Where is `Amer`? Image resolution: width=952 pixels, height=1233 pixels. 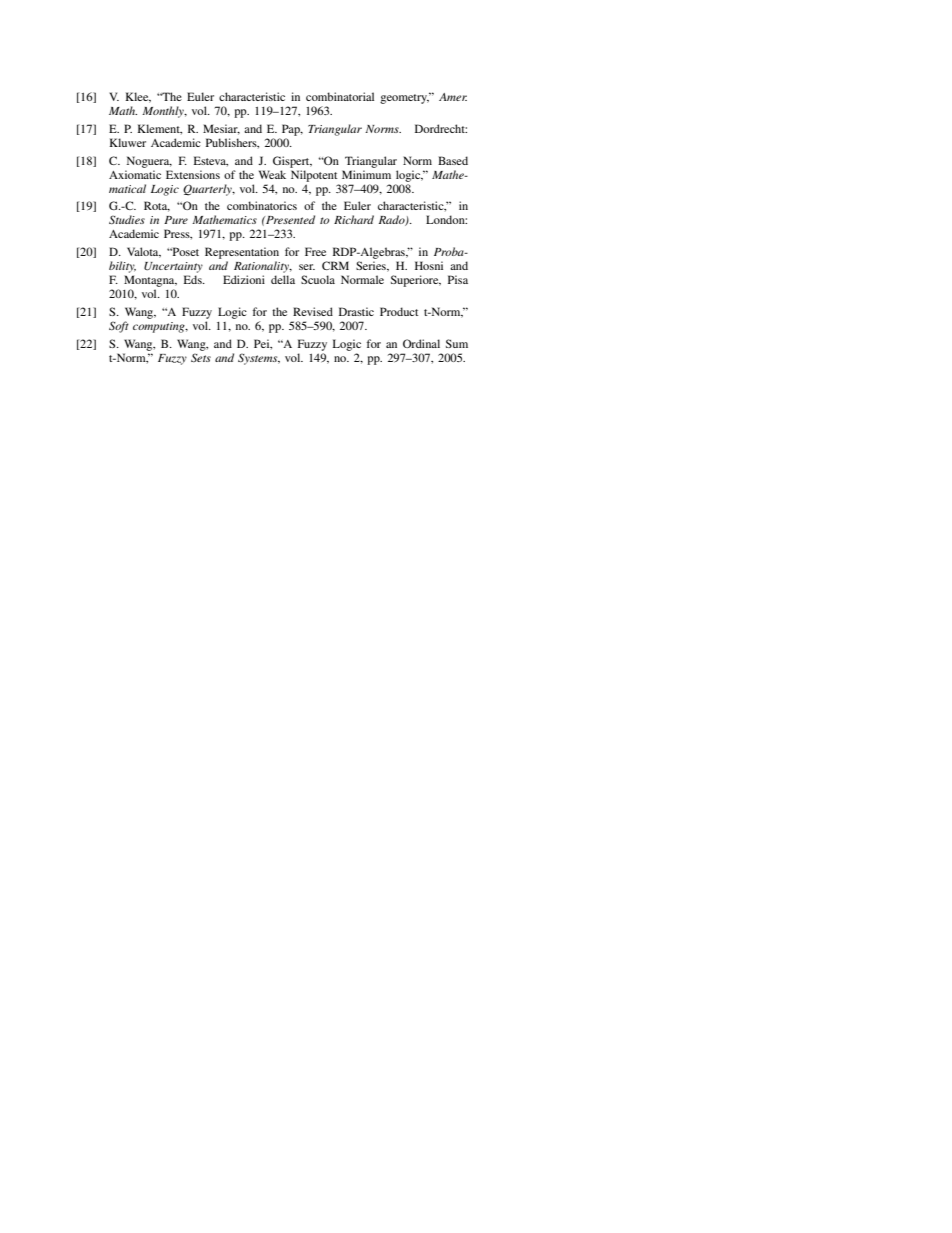 Amer is located at coordinates (453, 97).
